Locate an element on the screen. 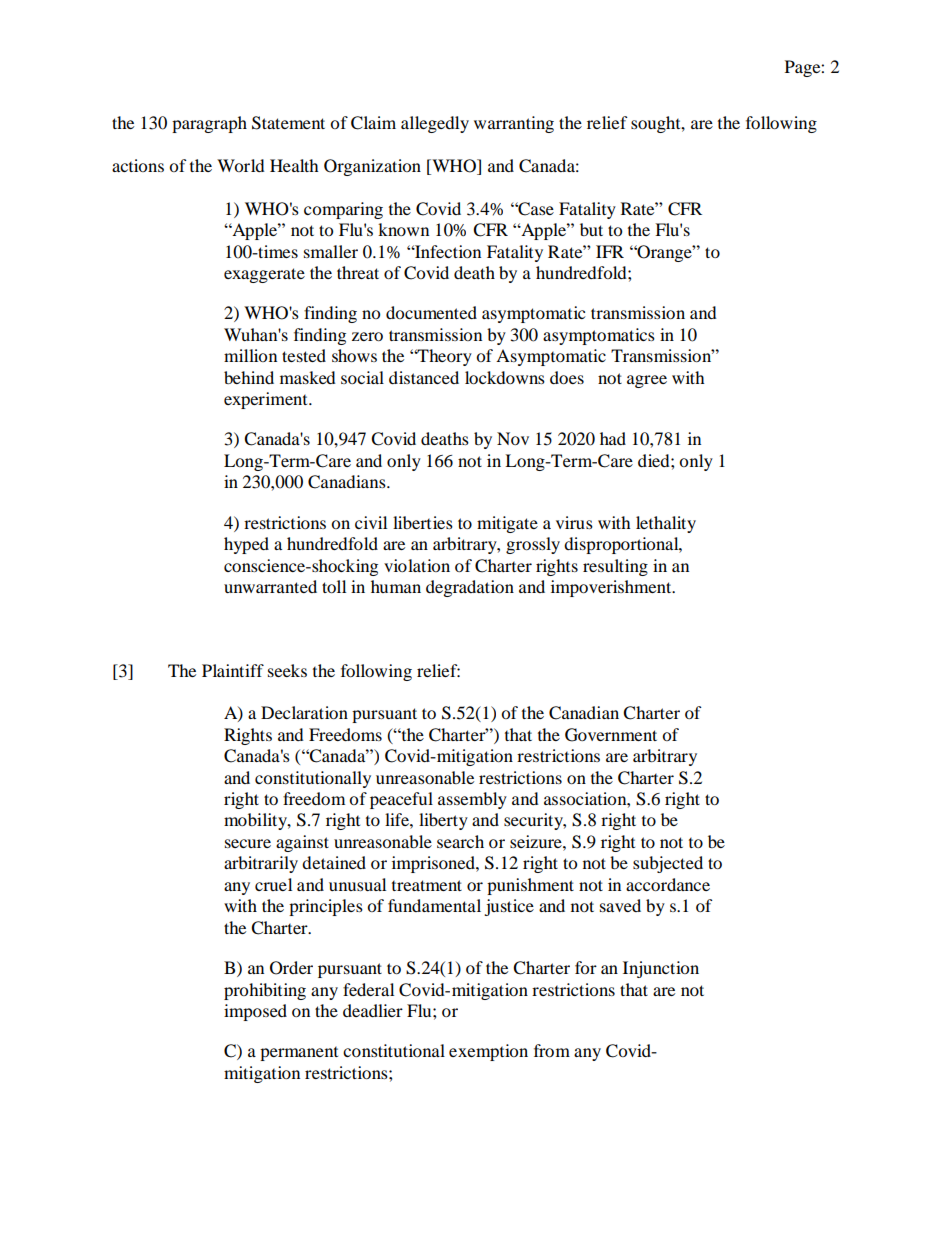 This screenshot has height=1233, width=952. Government is located at coordinates (611, 735).
